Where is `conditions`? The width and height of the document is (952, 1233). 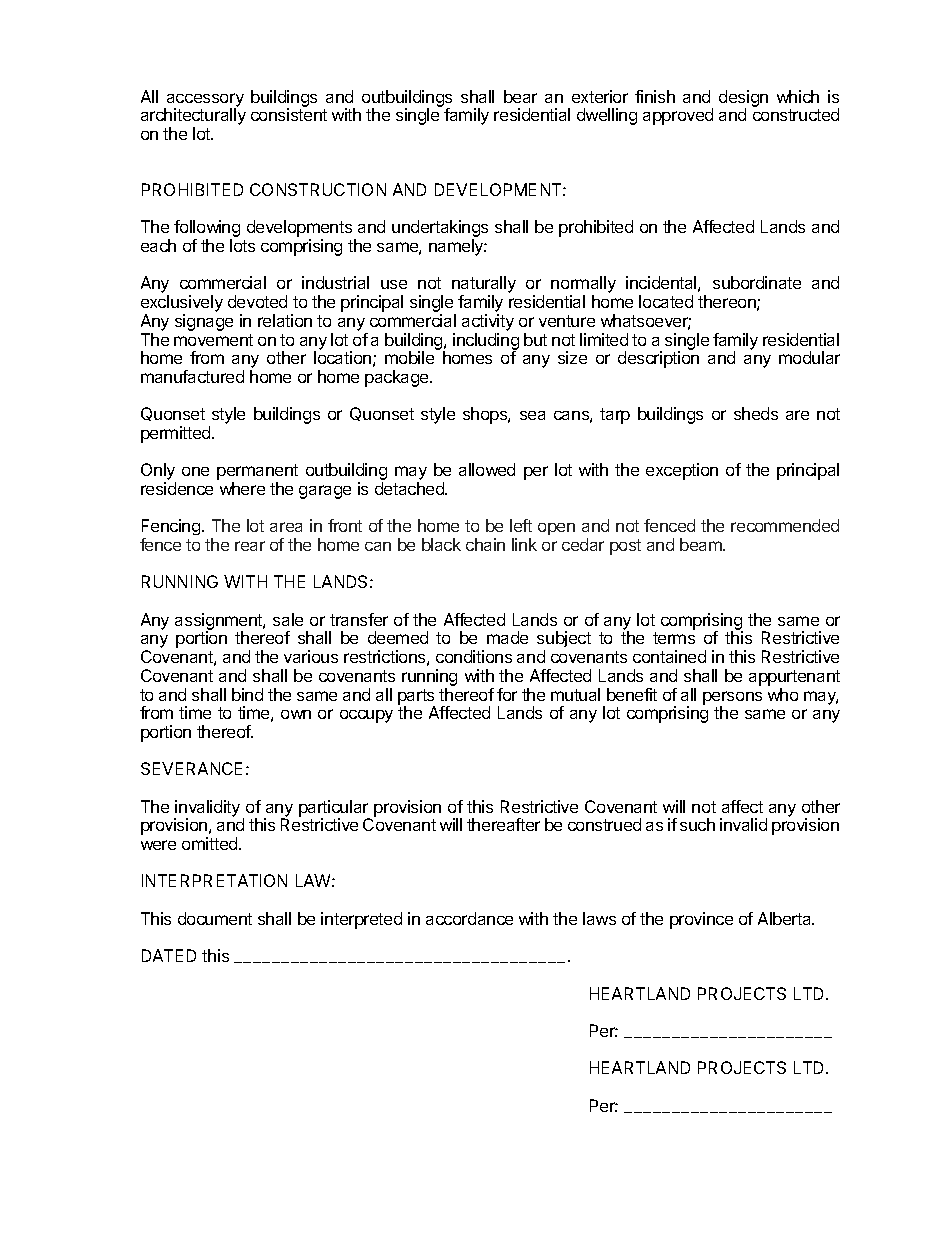 conditions is located at coordinates (474, 656).
